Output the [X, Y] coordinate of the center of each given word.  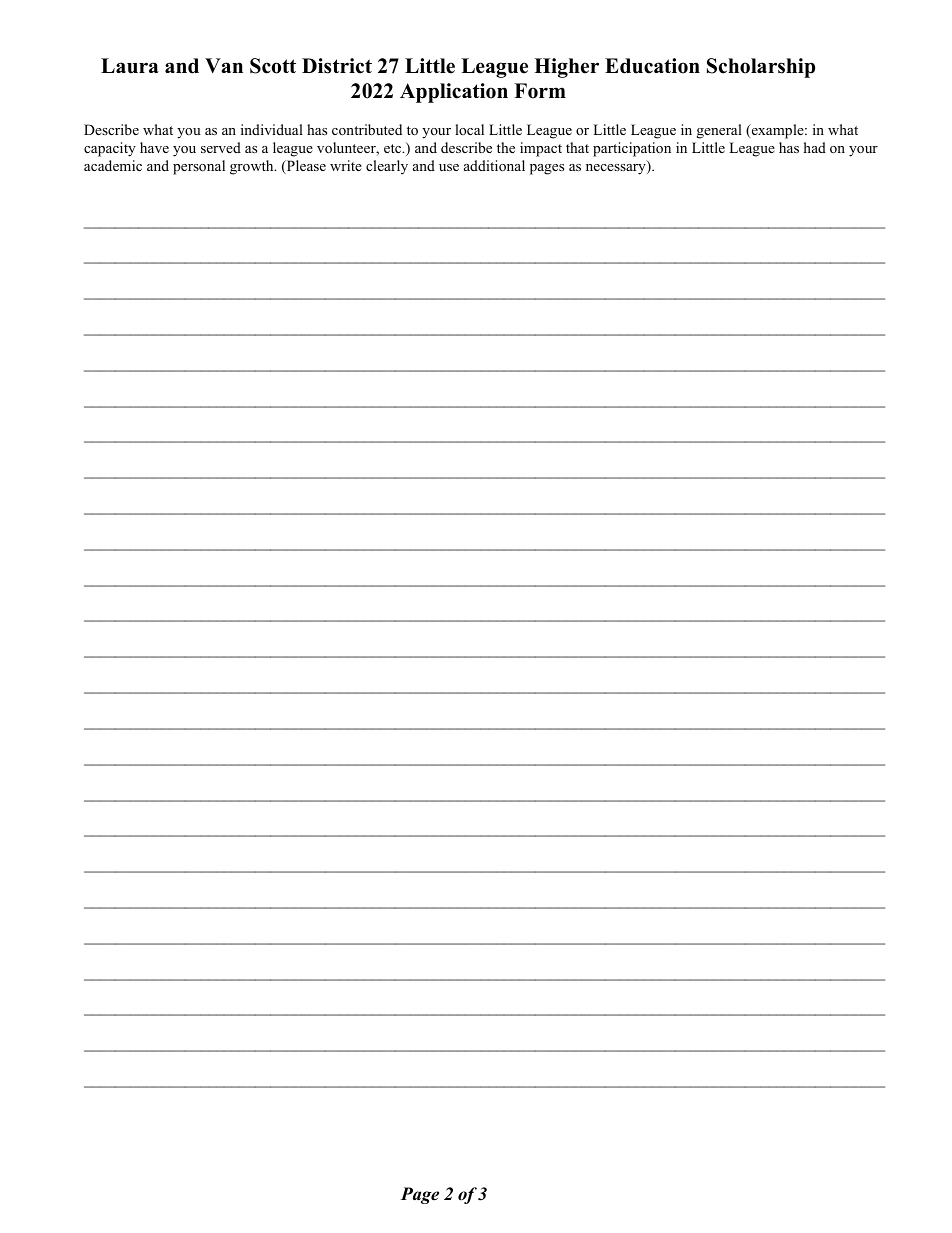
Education [652, 66]
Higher [566, 68]
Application [454, 93]
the [506, 147]
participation [632, 149]
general [719, 131]
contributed [367, 129]
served [221, 147]
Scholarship [761, 68]
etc [394, 148]
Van [224, 65]
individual [272, 129]
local [469, 129]
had [815, 147]
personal [199, 167]
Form [540, 91]
